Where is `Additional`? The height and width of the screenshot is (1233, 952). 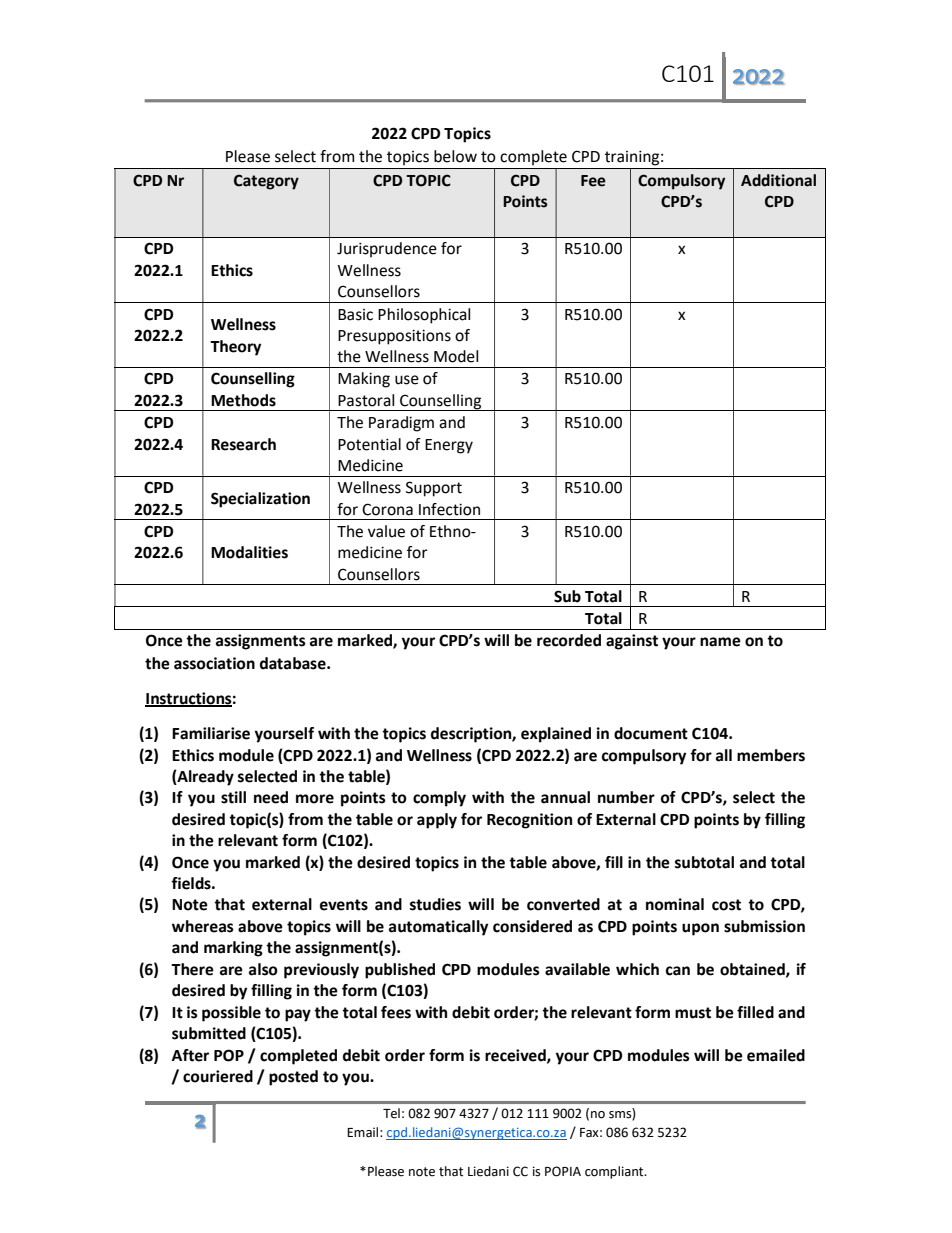 Additional is located at coordinates (778, 180).
